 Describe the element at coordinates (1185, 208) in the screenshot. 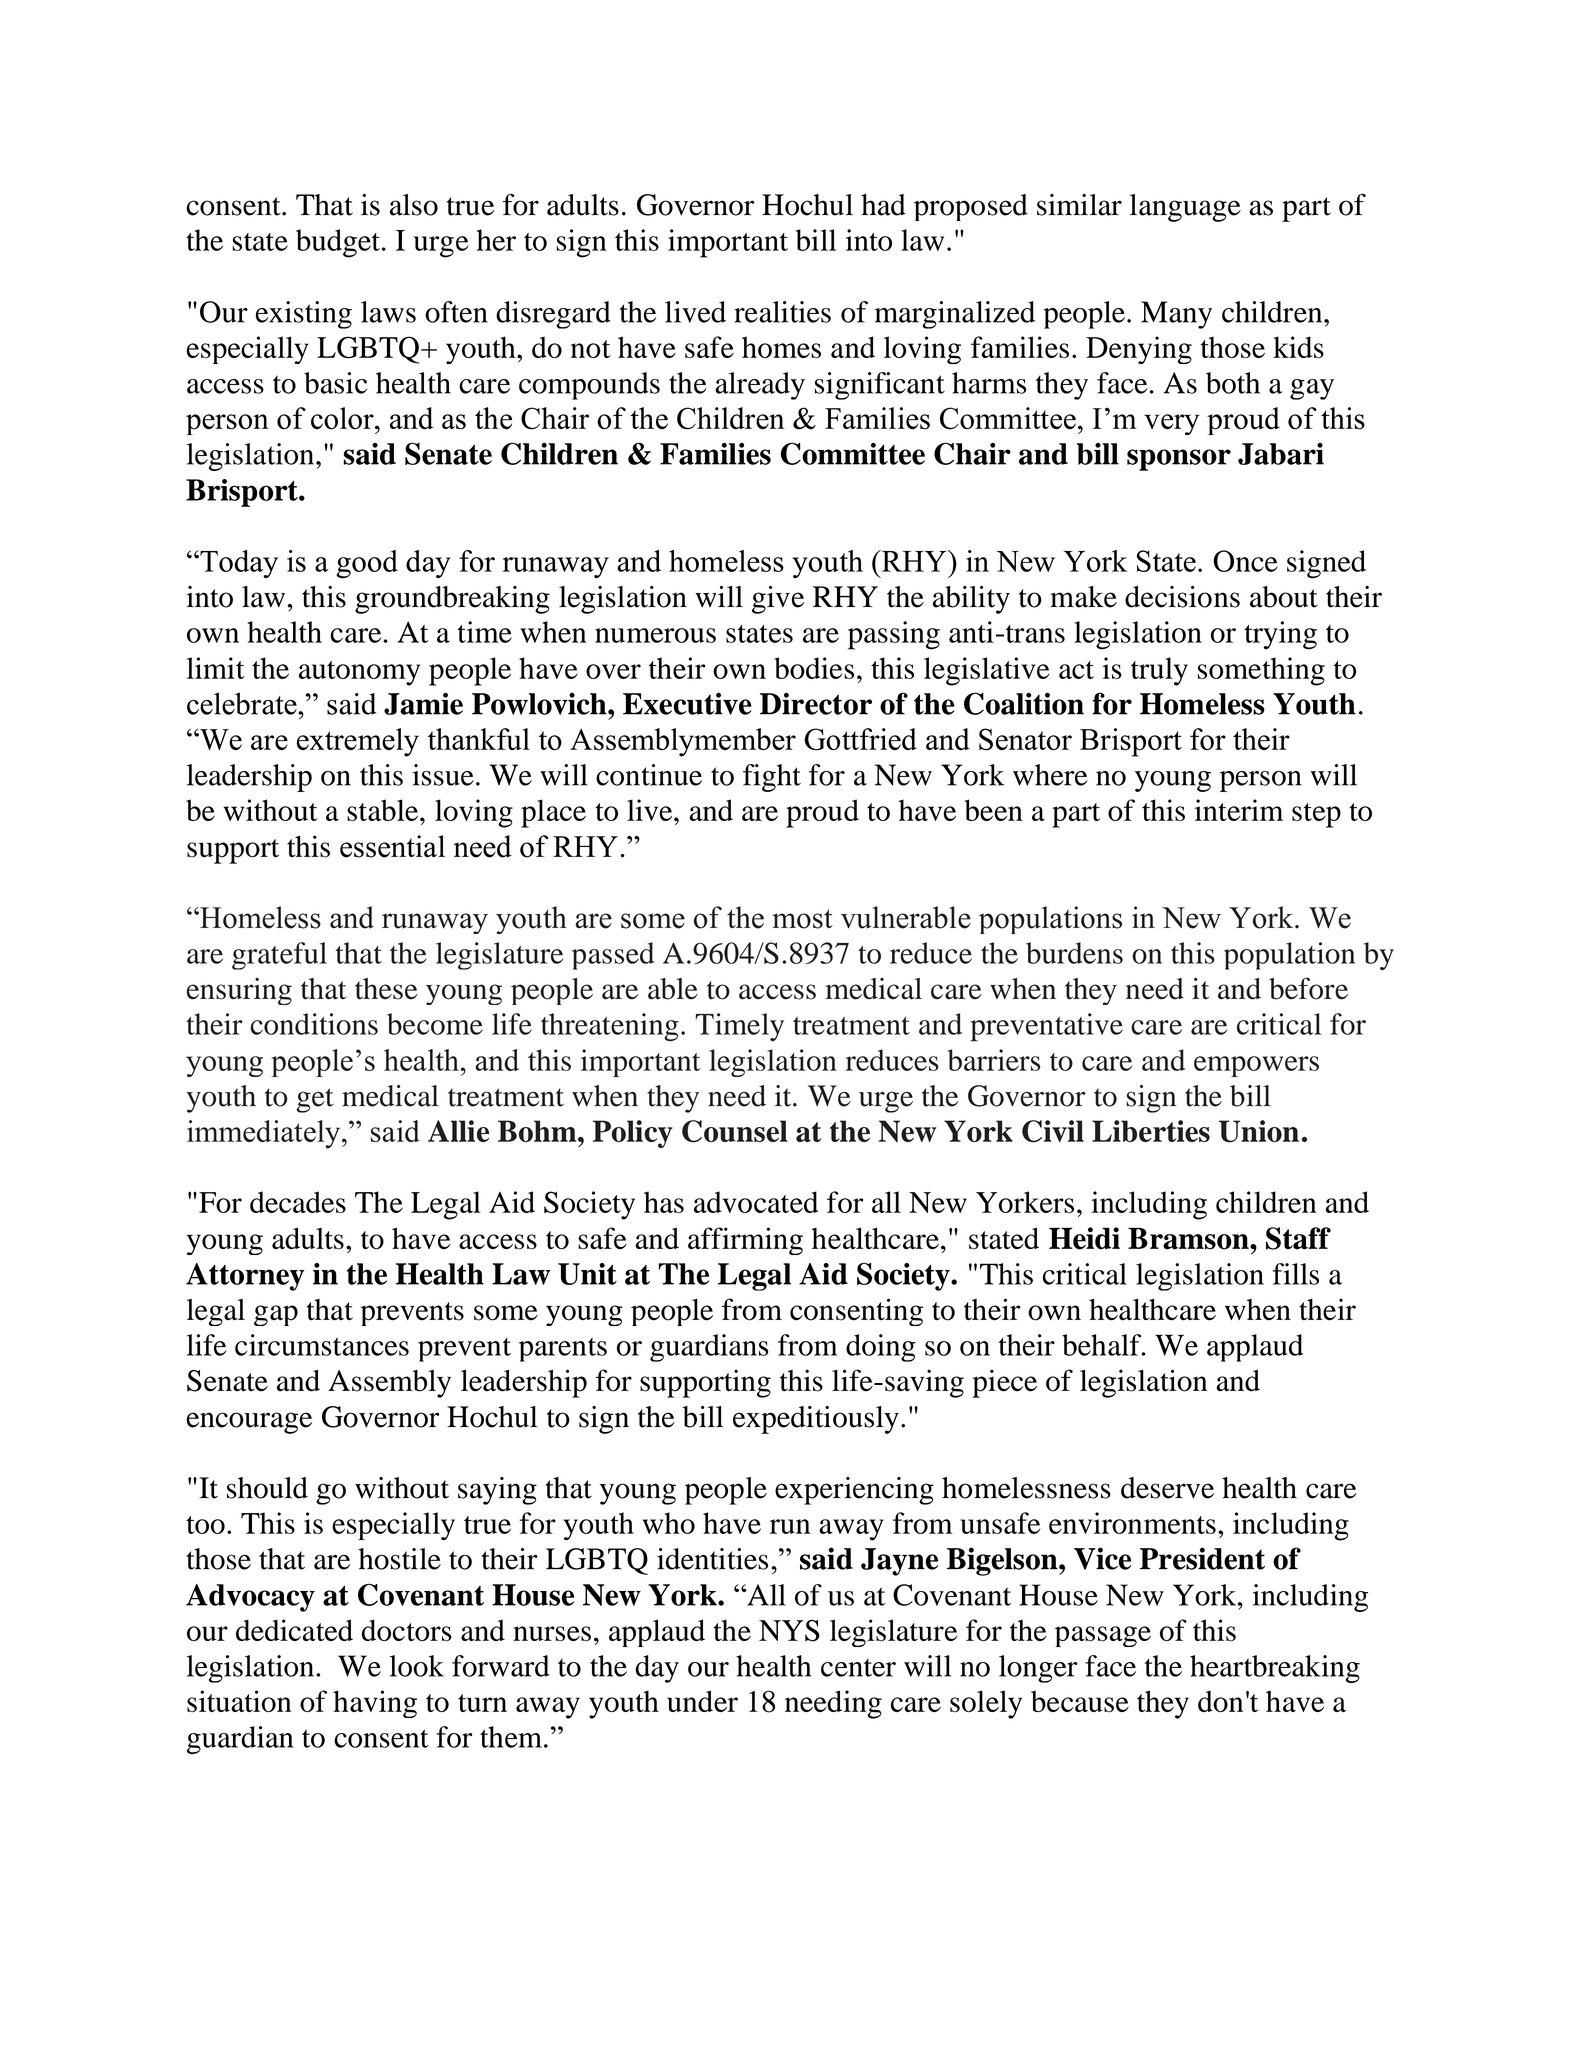

I see `language` at that location.
